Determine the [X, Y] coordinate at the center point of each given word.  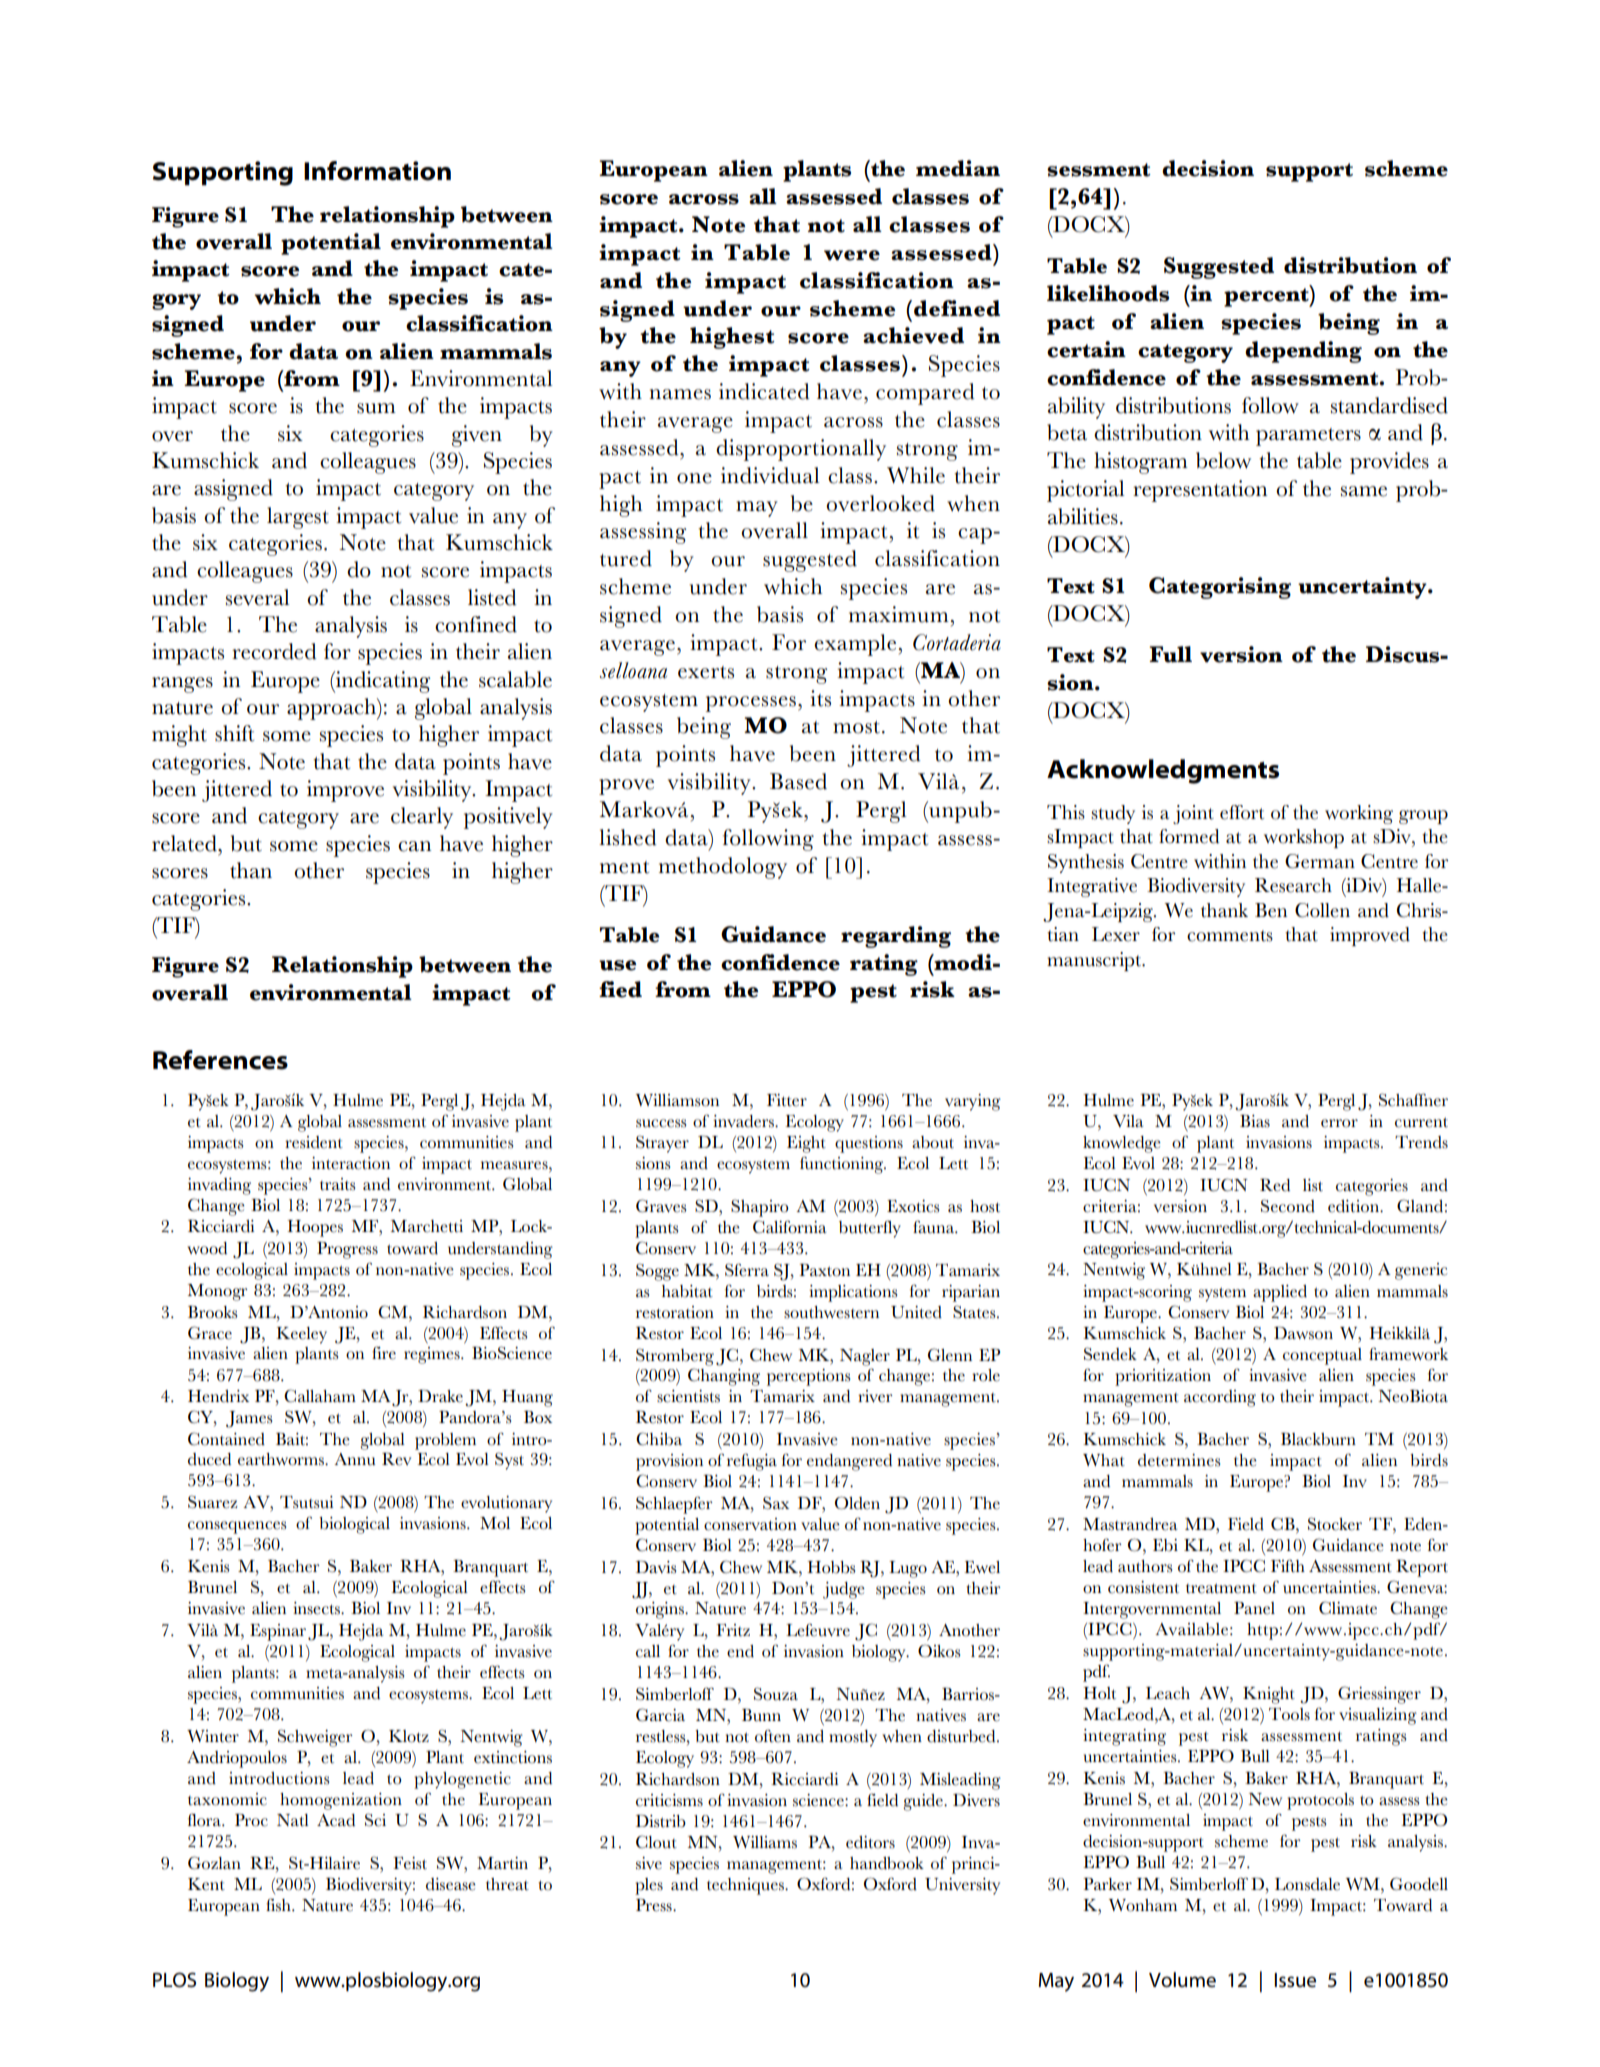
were [852, 255]
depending [1303, 352]
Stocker [1335, 1524]
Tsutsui [307, 1502]
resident [314, 1142]
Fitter [787, 1100]
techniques [746, 1886]
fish [279, 1905]
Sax [776, 1503]
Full [1170, 654]
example [855, 645]
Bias [1255, 1121]
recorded [274, 651]
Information [377, 171]
